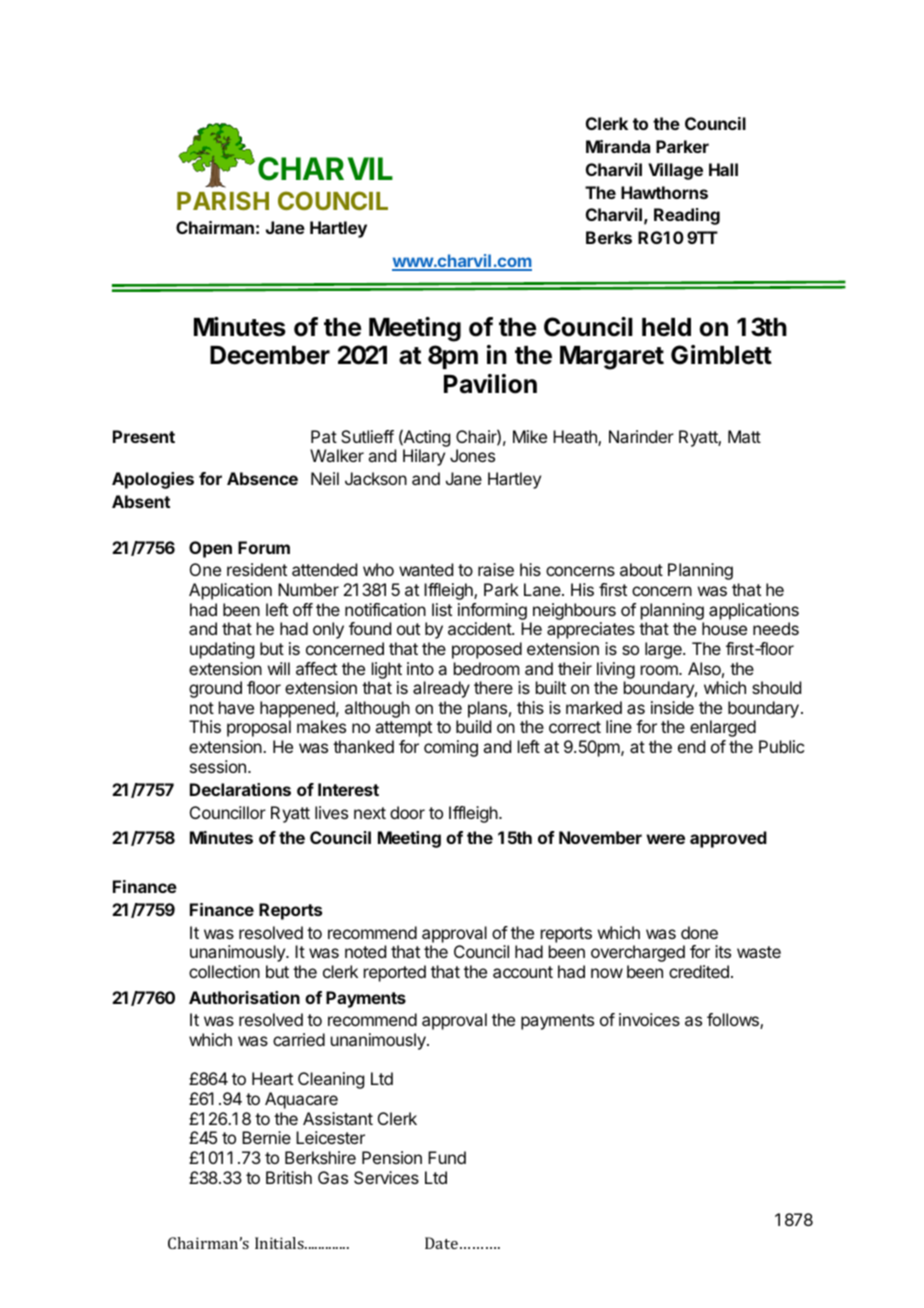 Image resolution: width=924 pixels, height=1308 pixels. Describe the element at coordinates (441, 689) in the screenshot. I see `already` at that location.
